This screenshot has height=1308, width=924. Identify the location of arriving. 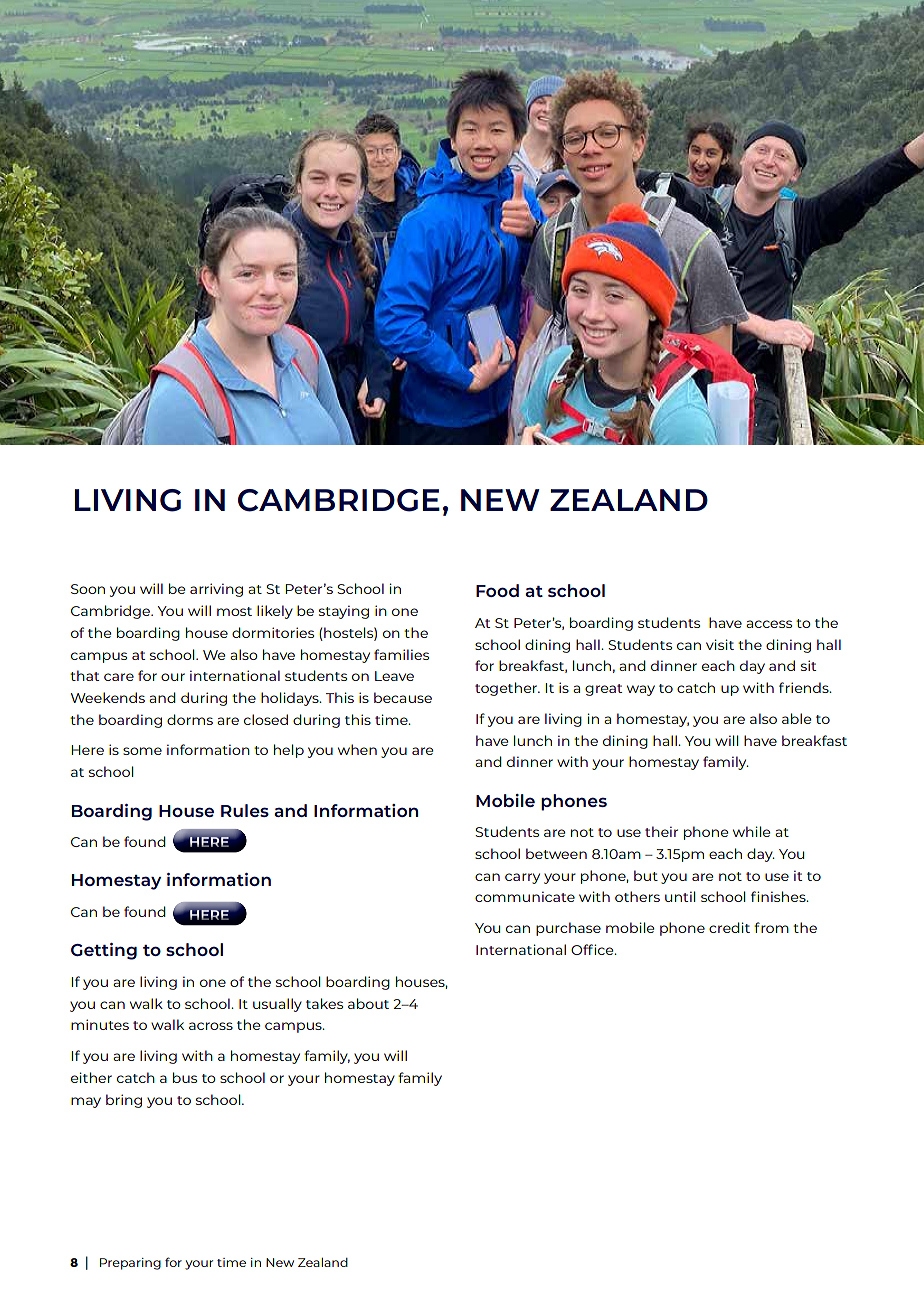
(216, 590).
